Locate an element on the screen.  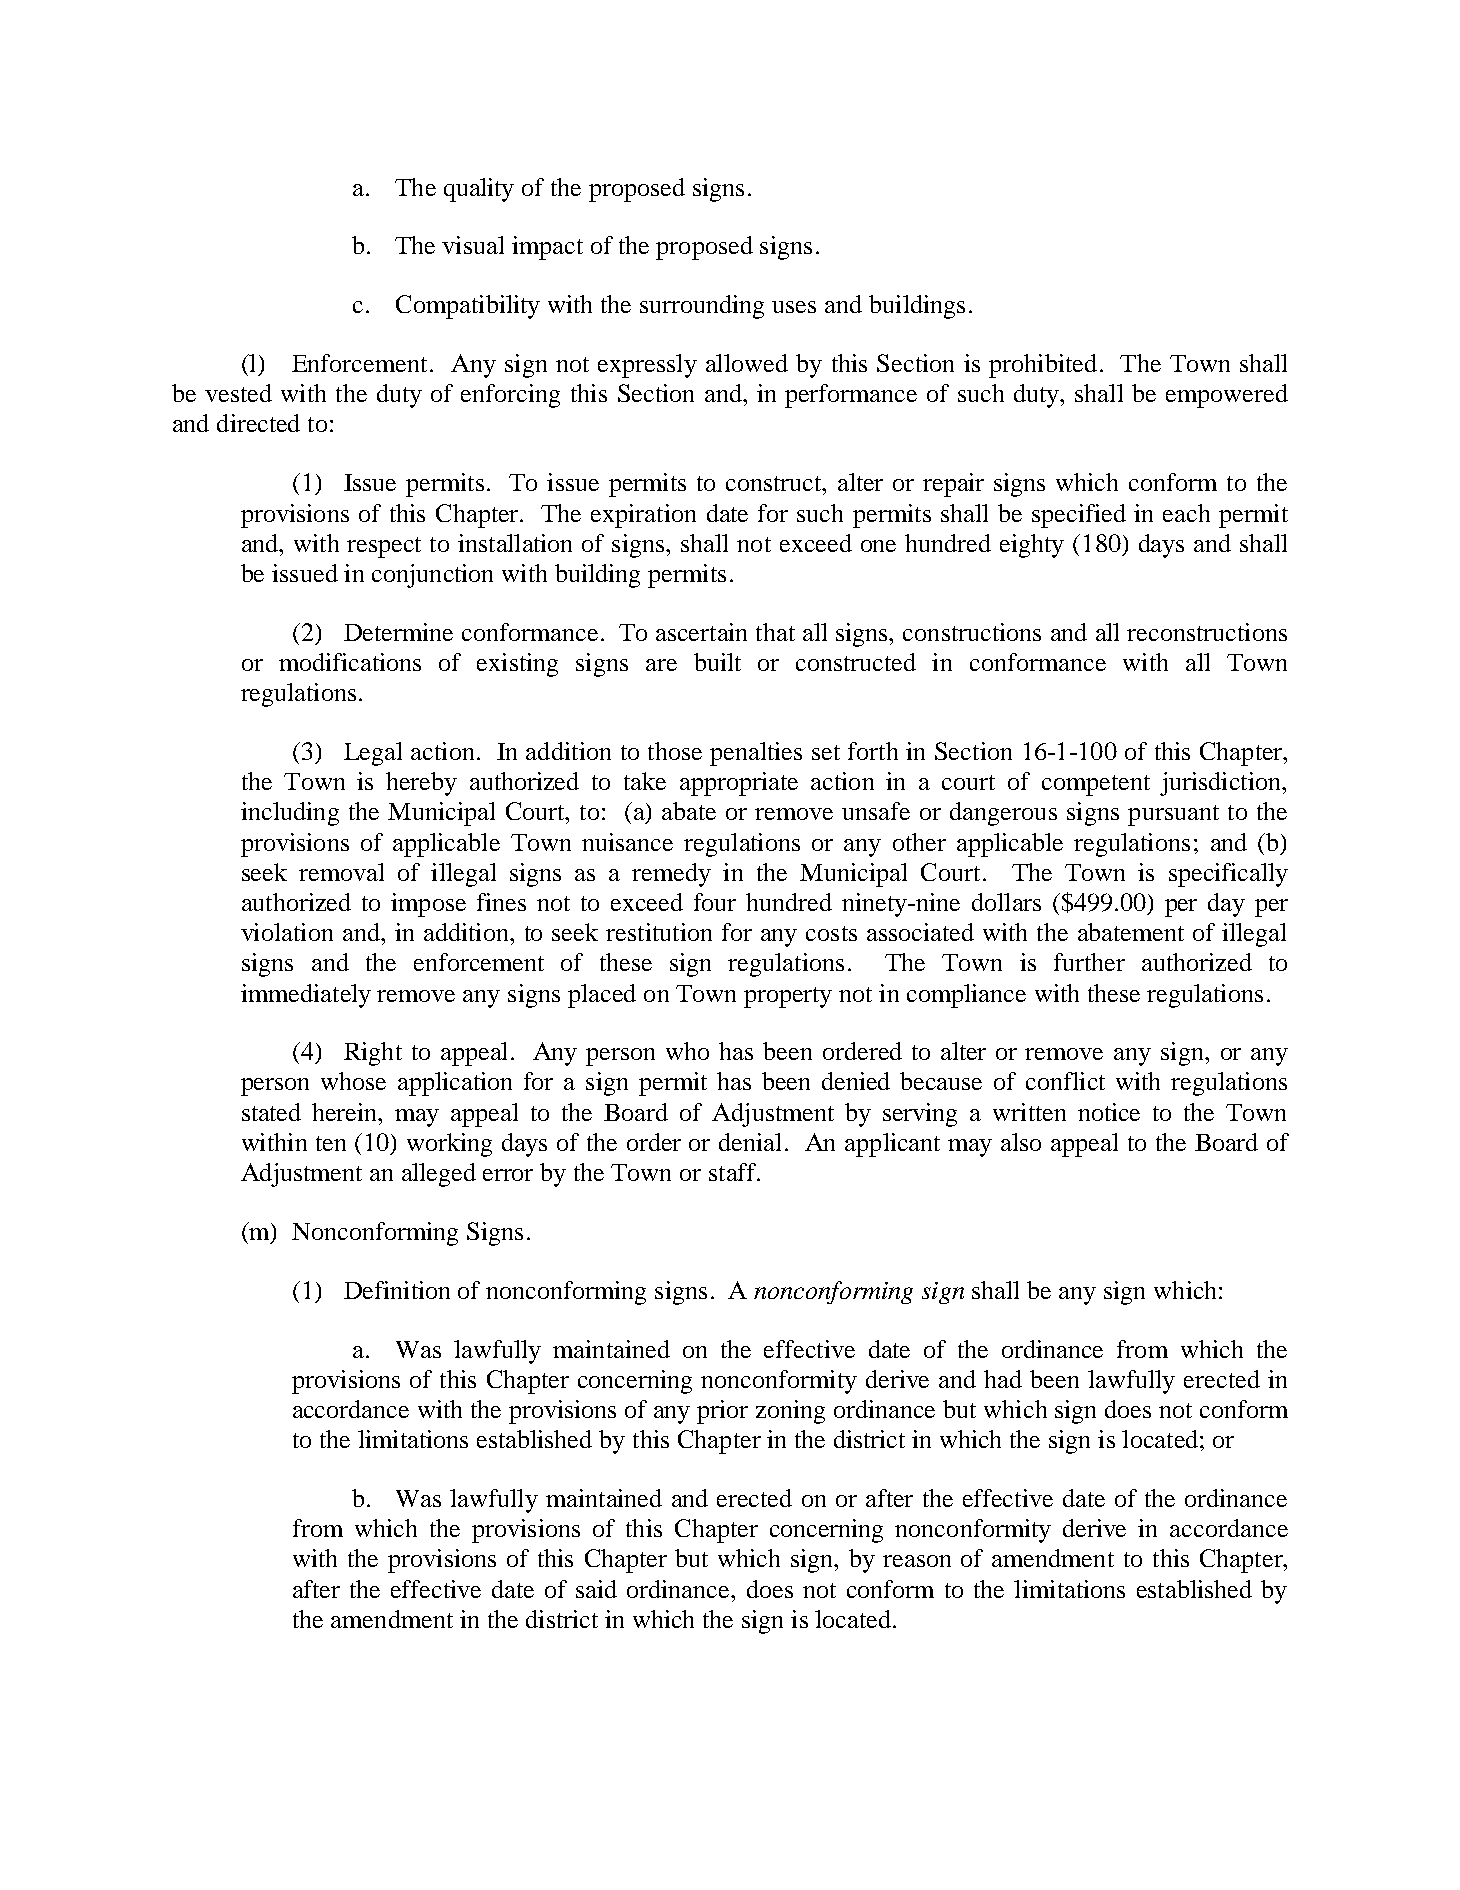
competent is located at coordinates (1096, 785).
